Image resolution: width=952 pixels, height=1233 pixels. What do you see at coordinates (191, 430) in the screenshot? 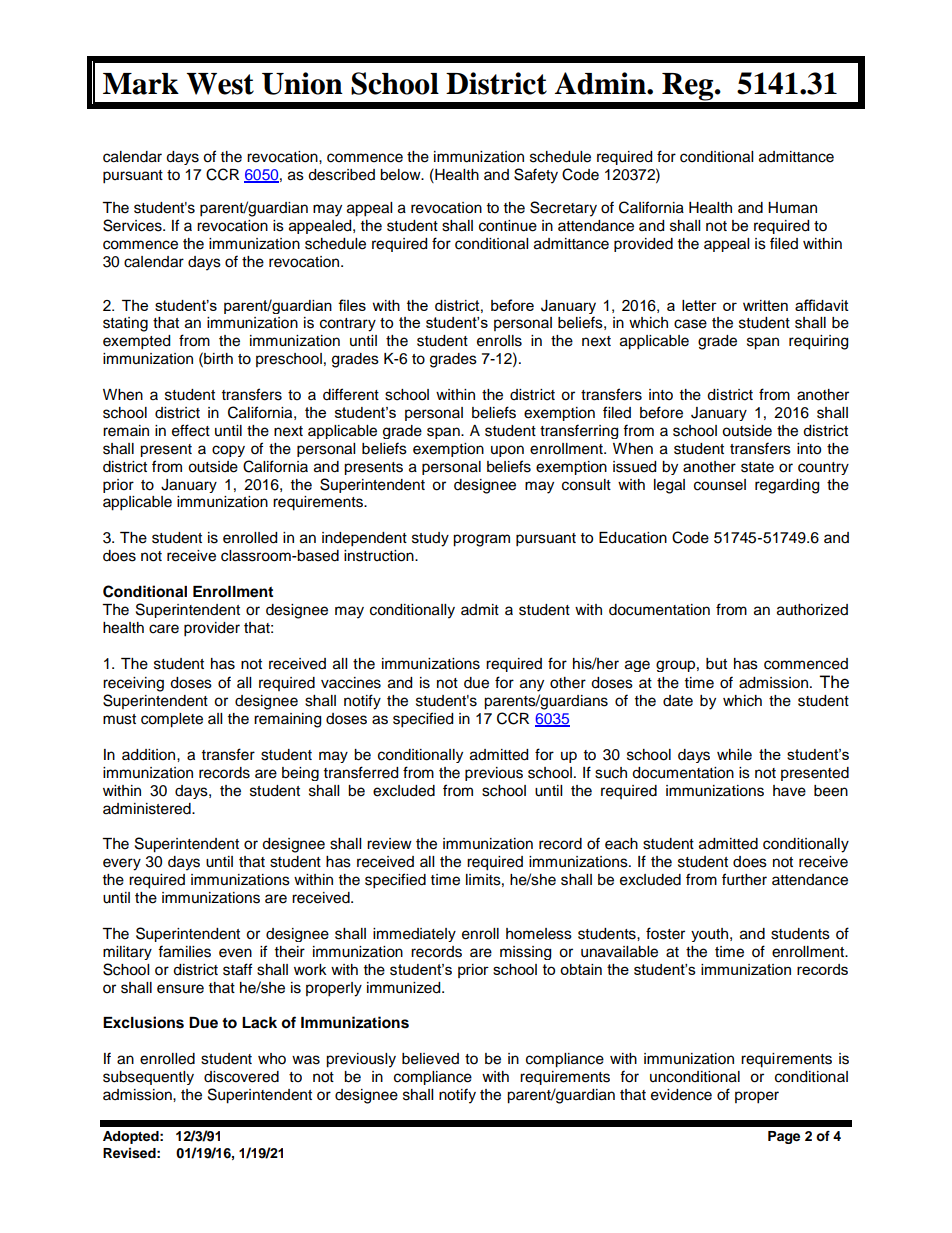
I see `effect` at bounding box center [191, 430].
